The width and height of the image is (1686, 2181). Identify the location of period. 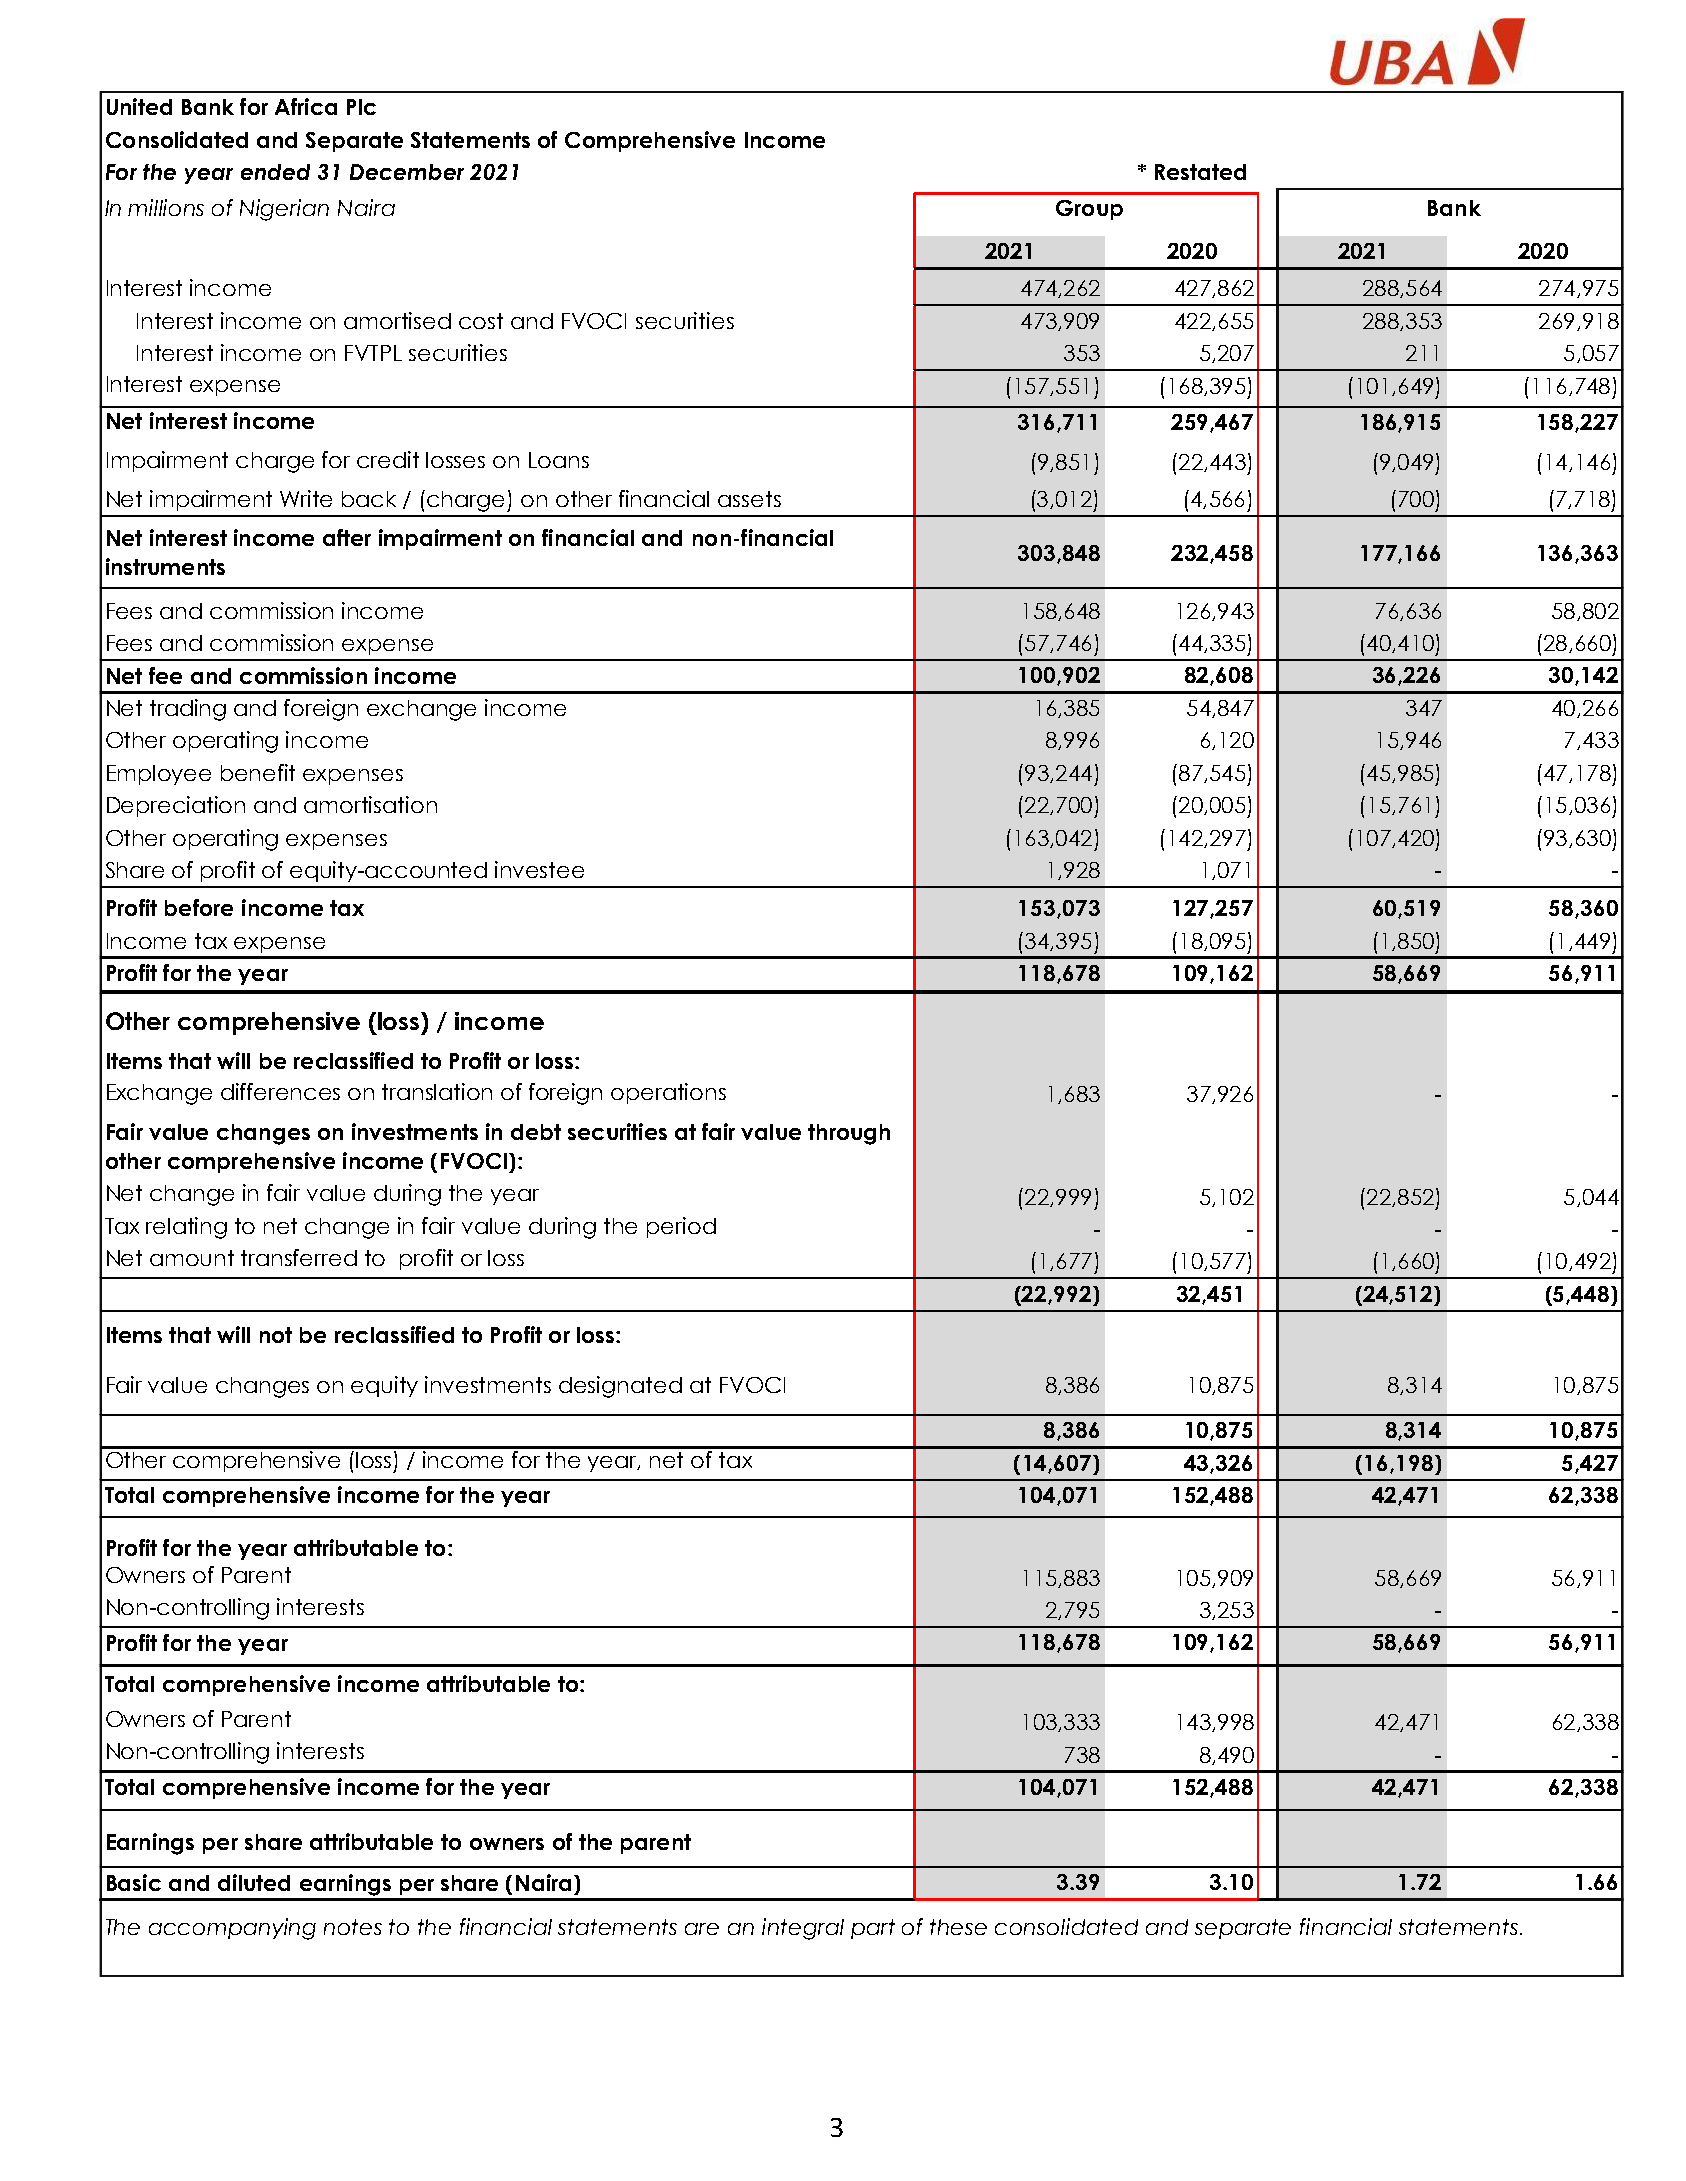
(681, 1227).
